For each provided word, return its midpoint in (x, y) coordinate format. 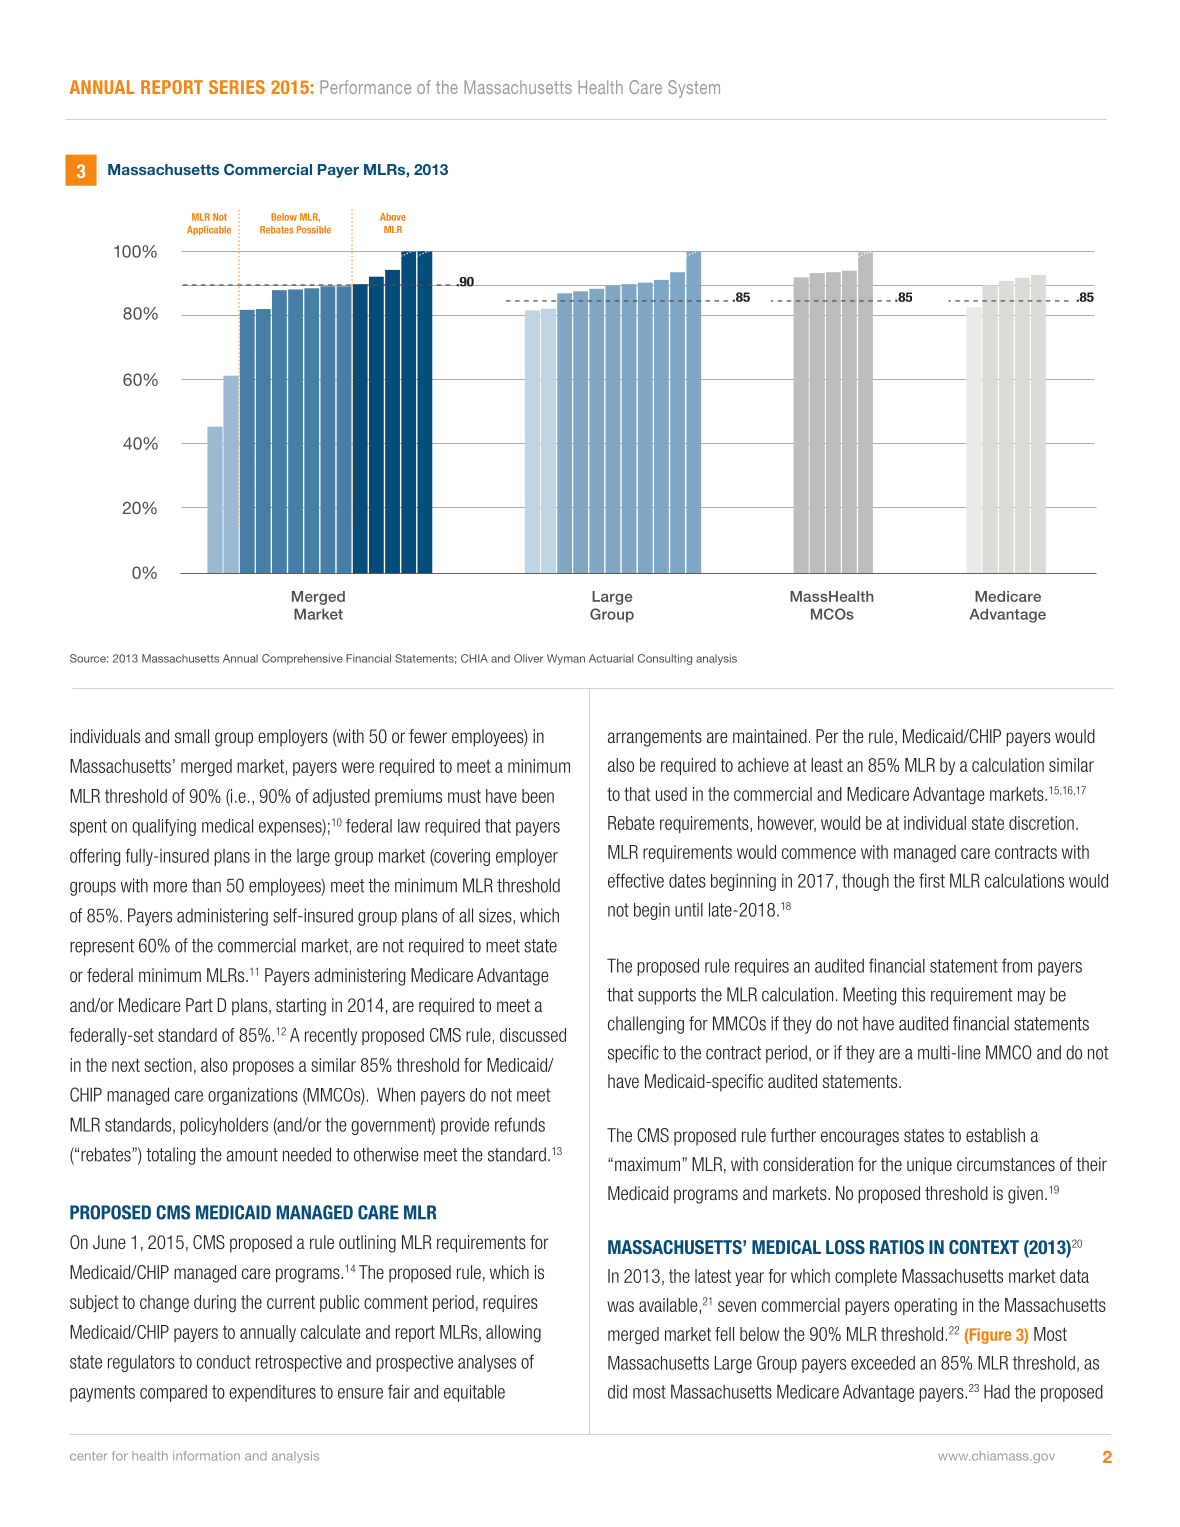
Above (393, 217)
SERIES (237, 87)
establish (995, 1135)
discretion (1041, 823)
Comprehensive (302, 659)
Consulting (665, 659)
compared (173, 1393)
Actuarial (611, 658)
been (538, 796)
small (192, 736)
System (694, 89)
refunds (520, 1124)
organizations (253, 1096)
